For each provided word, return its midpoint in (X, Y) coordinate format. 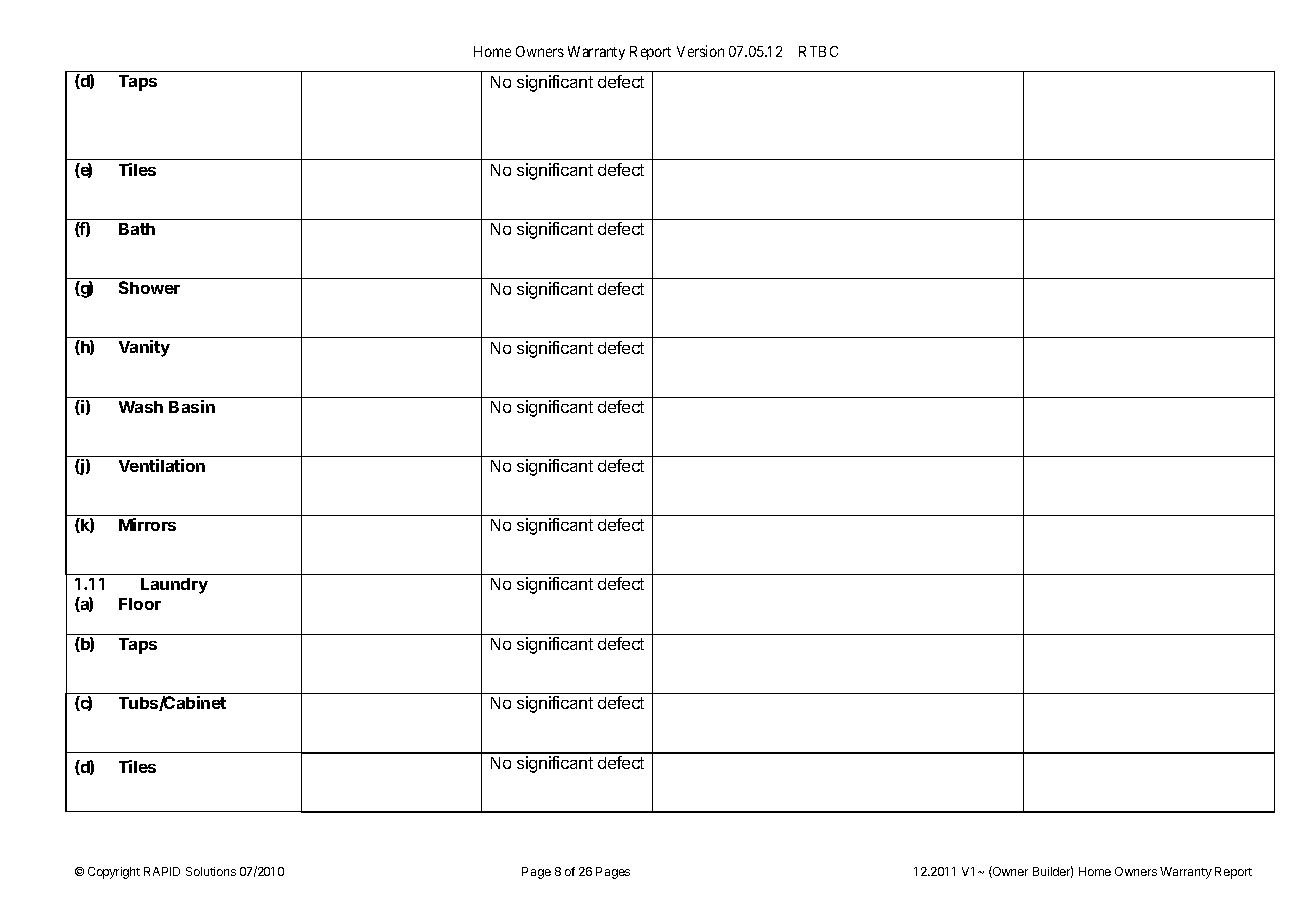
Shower (149, 287)
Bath (137, 229)
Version (700, 51)
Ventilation (162, 465)
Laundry (174, 586)
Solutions (211, 871)
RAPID (162, 871)
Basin (192, 406)
